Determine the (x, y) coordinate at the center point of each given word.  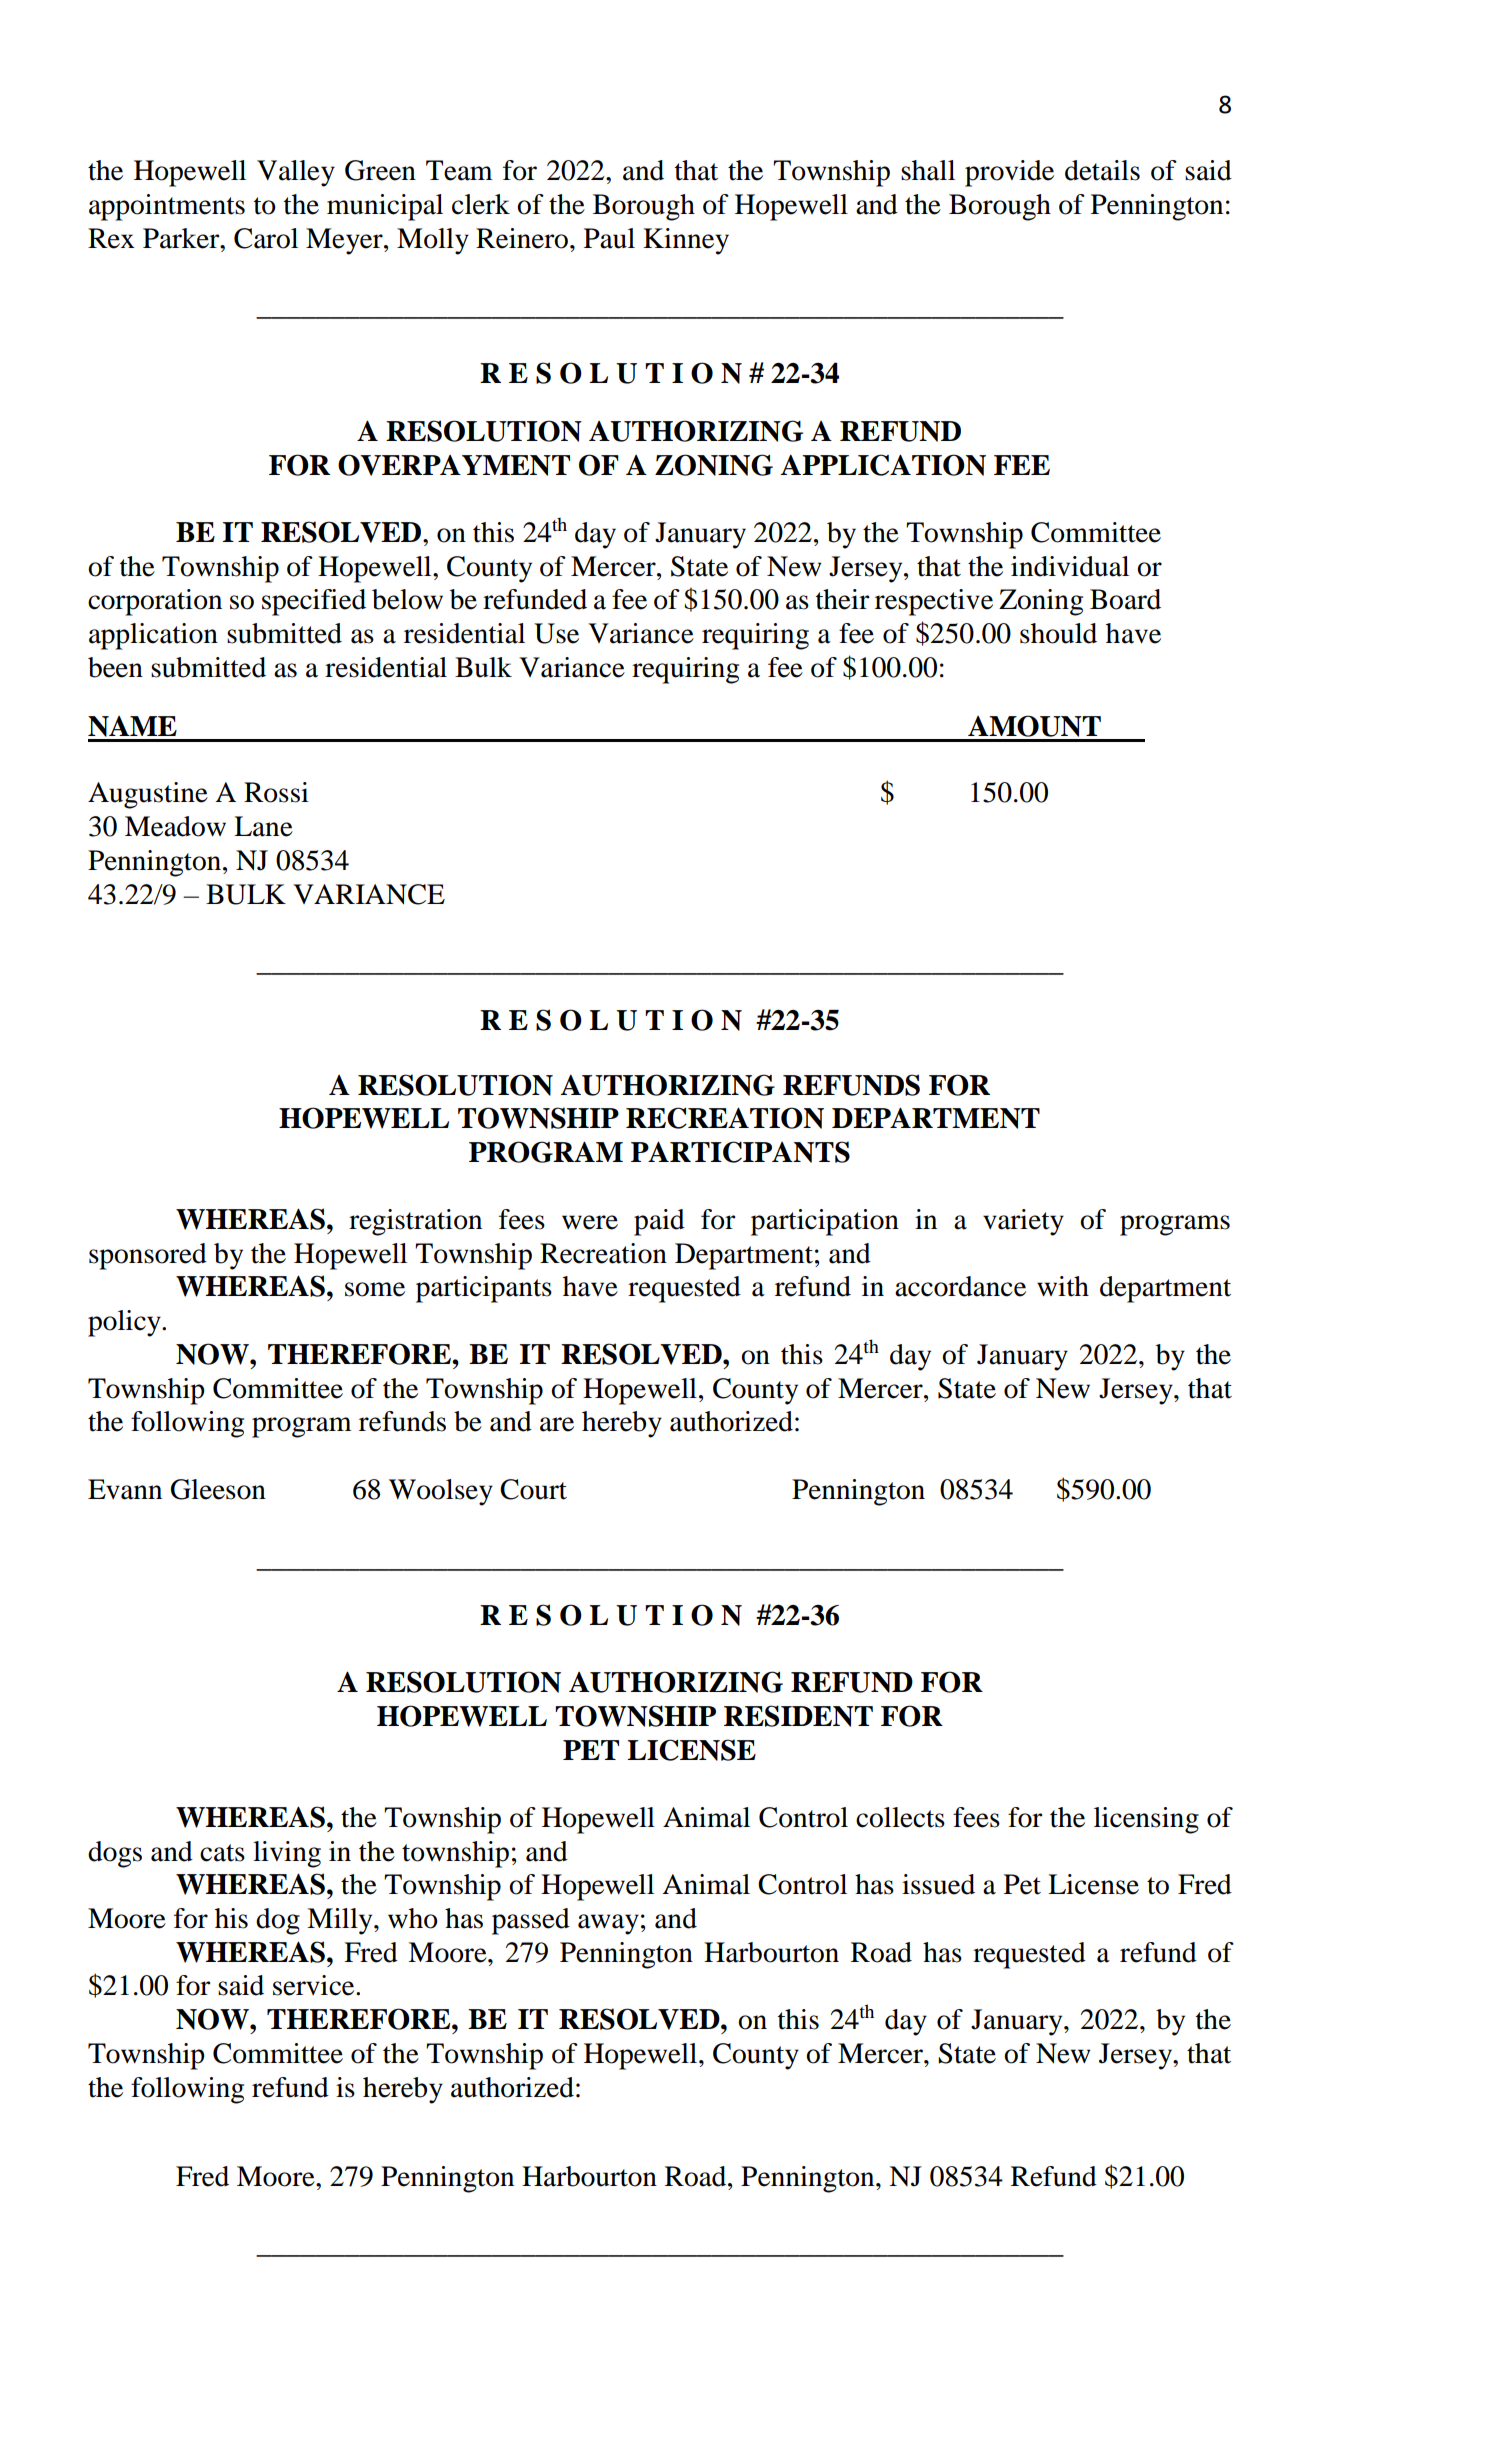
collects (900, 1817)
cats (222, 1853)
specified (314, 602)
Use (556, 633)
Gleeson (218, 1489)
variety (1023, 1222)
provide (1009, 173)
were (590, 1222)
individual (1070, 566)
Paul (609, 238)
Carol (266, 238)
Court (533, 1489)
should (1058, 633)
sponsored (148, 1256)
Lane (263, 826)
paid (659, 1222)
